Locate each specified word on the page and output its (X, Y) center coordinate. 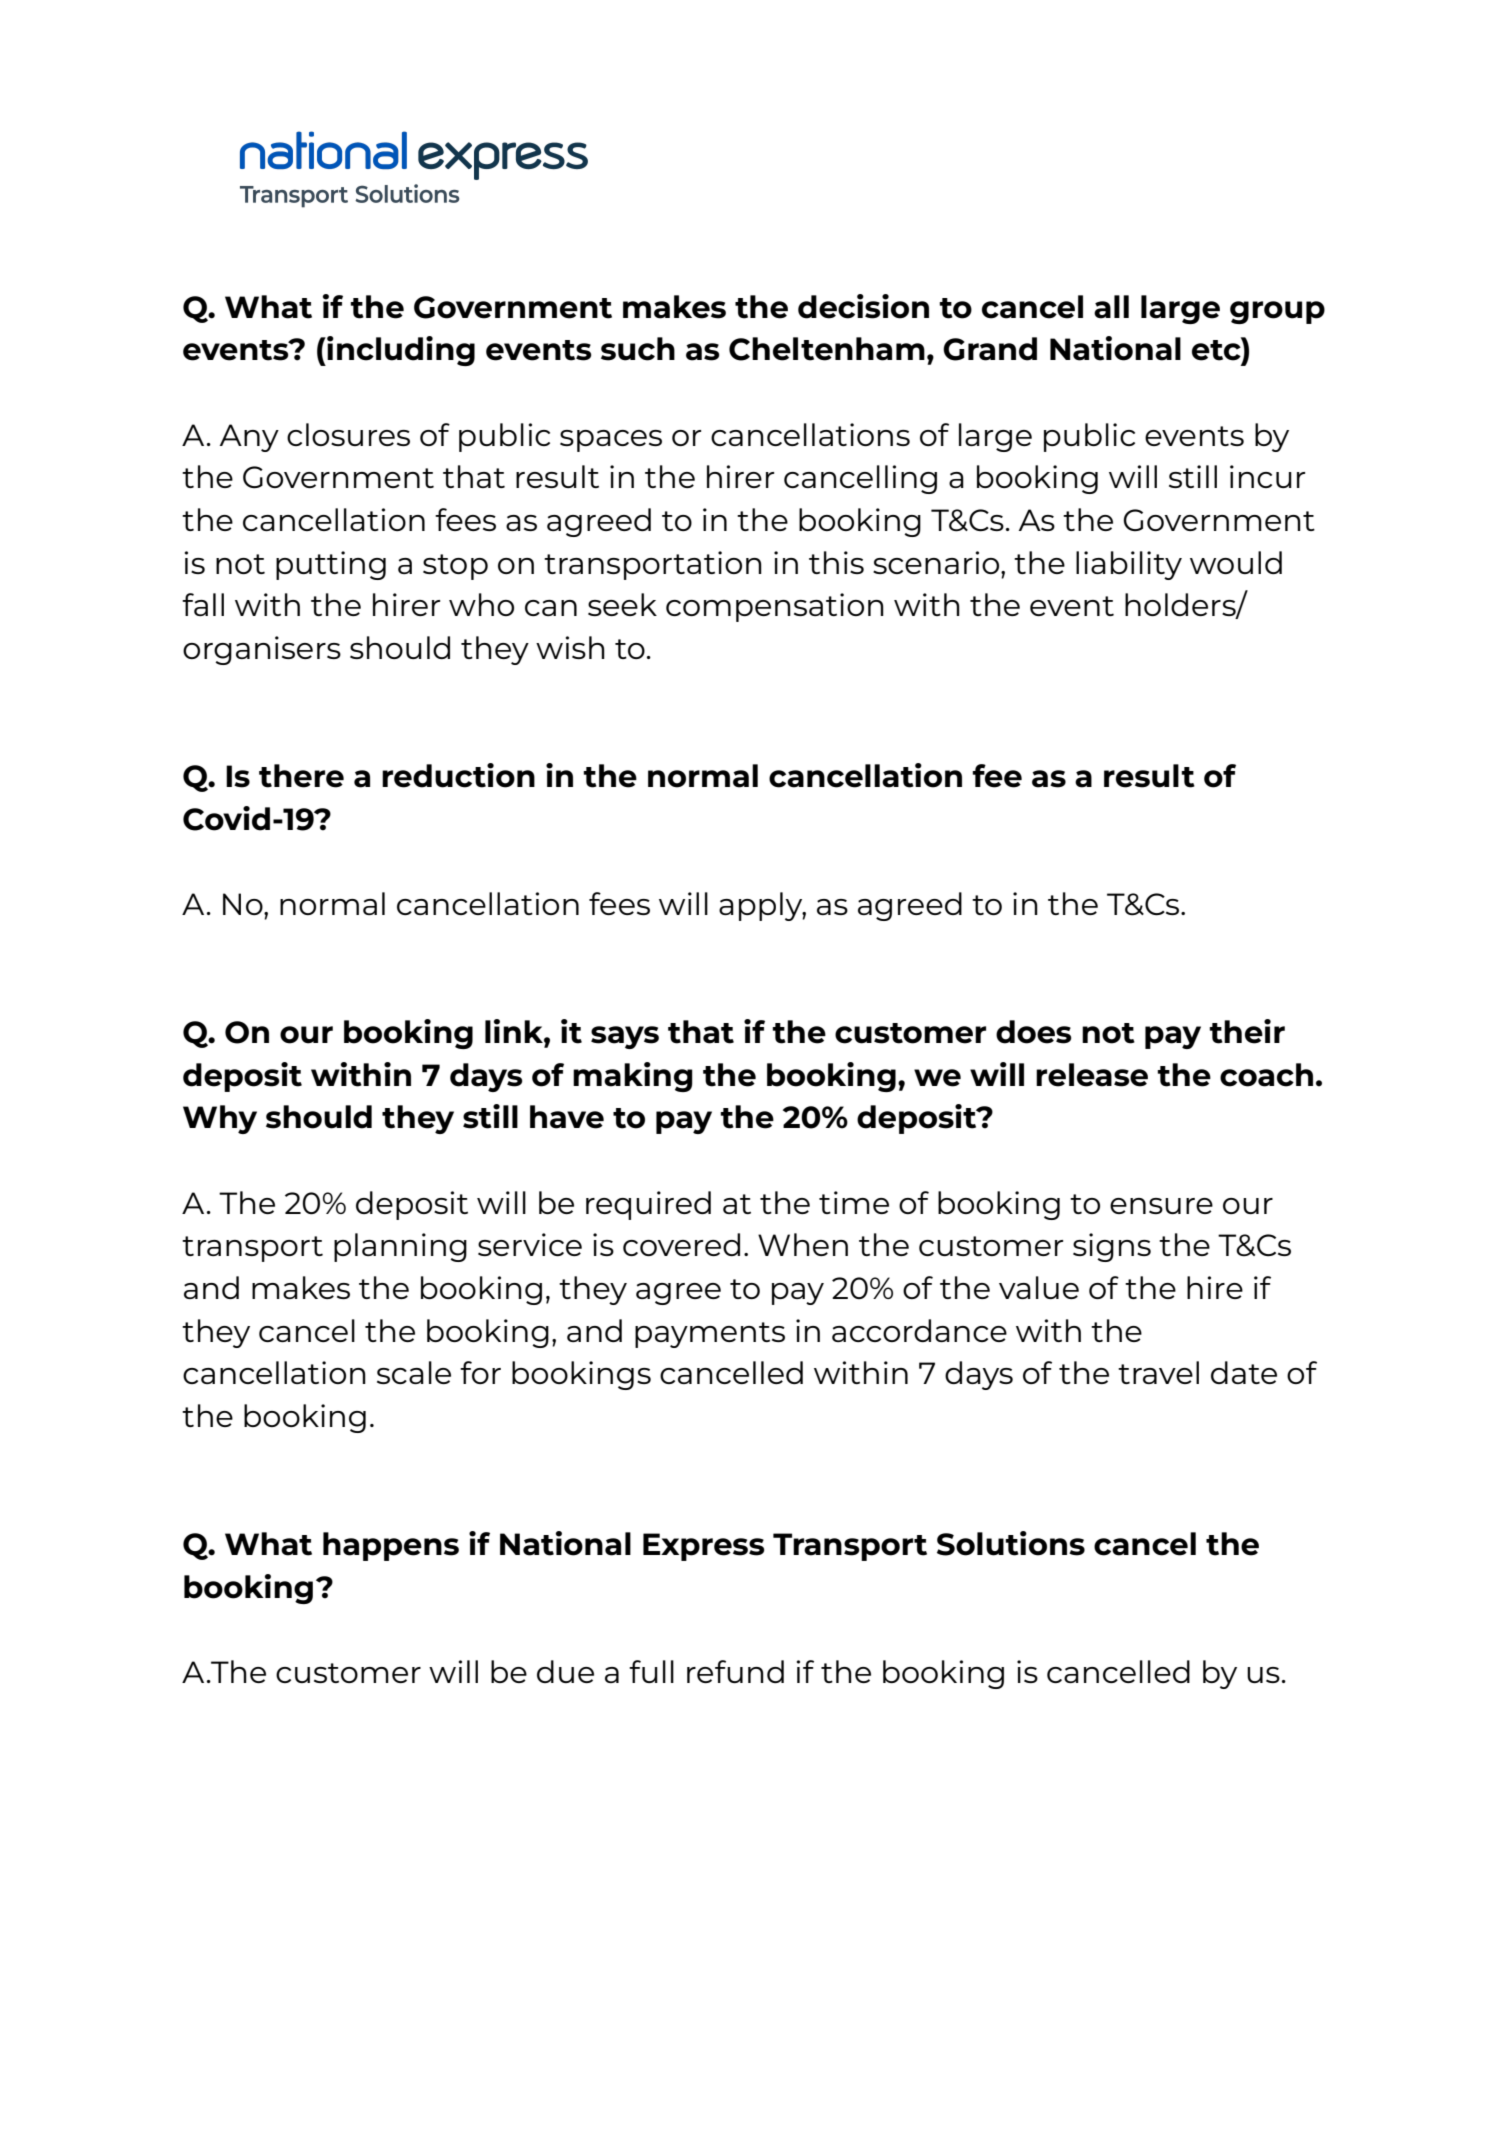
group (1277, 312)
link (515, 1031)
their (1247, 1031)
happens (391, 1546)
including (400, 351)
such (638, 349)
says (625, 1037)
